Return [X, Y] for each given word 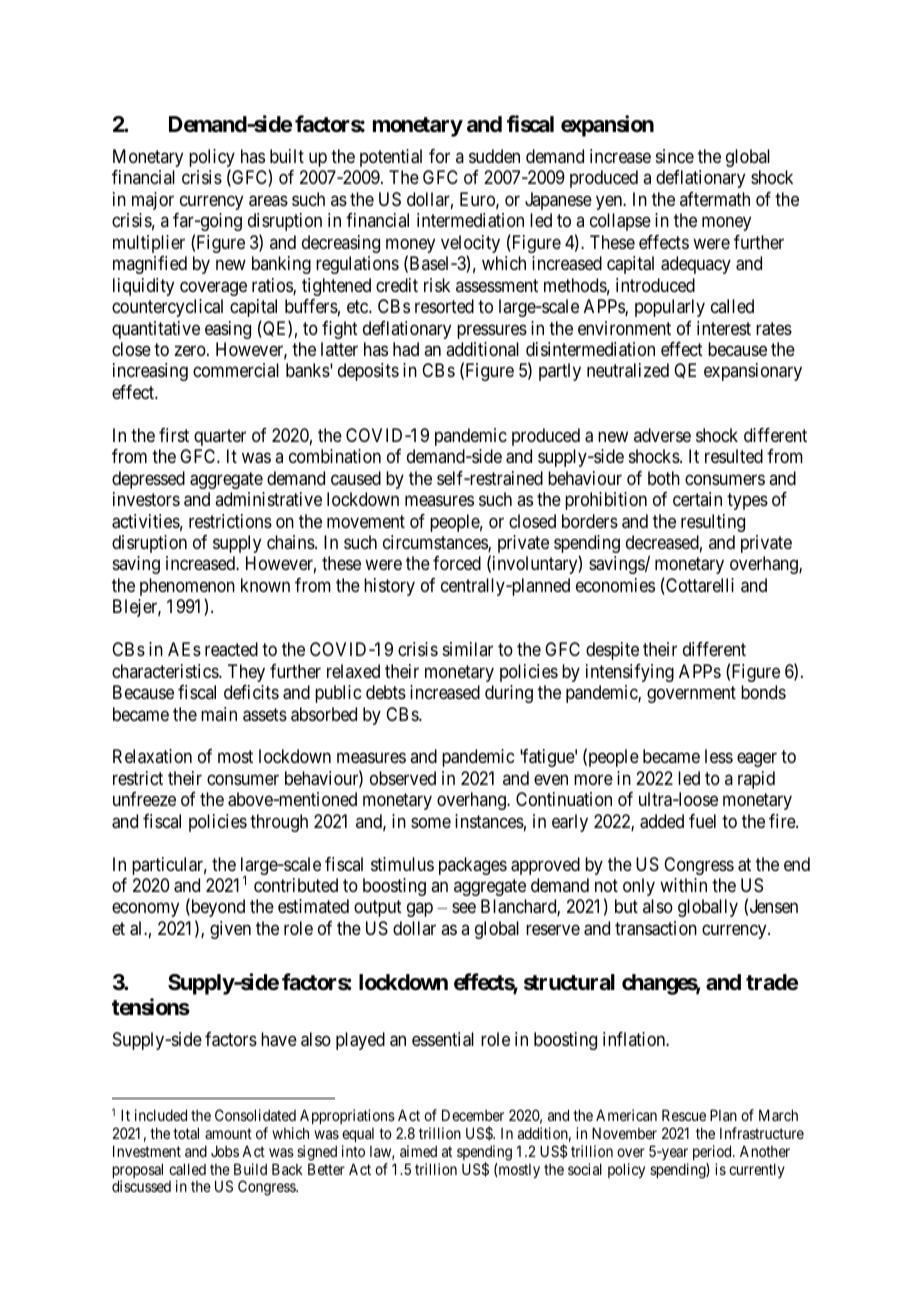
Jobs [225, 1151]
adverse [662, 435]
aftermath [715, 199]
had [406, 349]
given [230, 930]
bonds [763, 692]
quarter [220, 437]
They [246, 673]
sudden [494, 156]
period [713, 1152]
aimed [418, 1151]
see [464, 908]
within [683, 885]
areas [268, 201]
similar [468, 649]
